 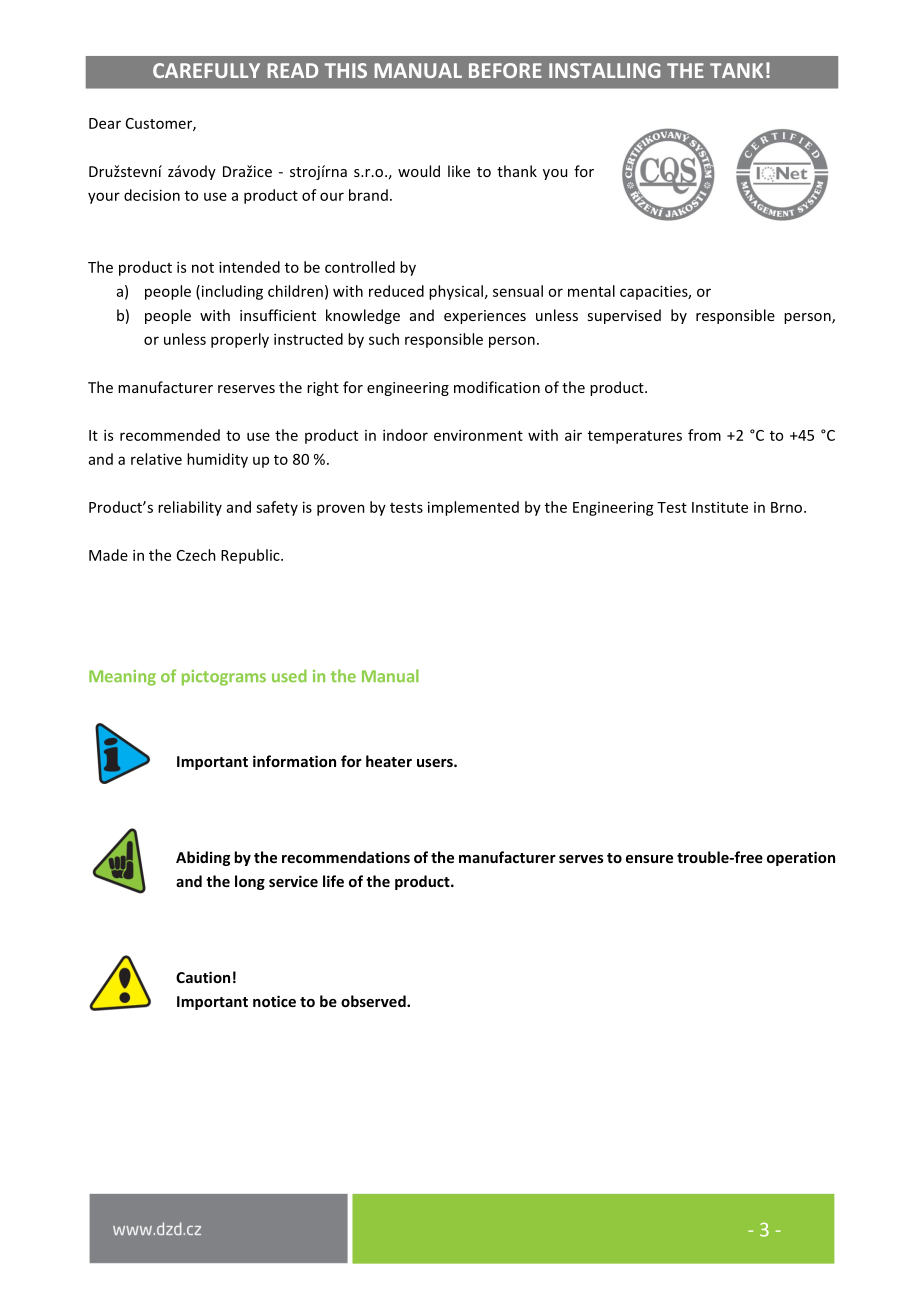 I want to click on environment, so click(x=478, y=435).
